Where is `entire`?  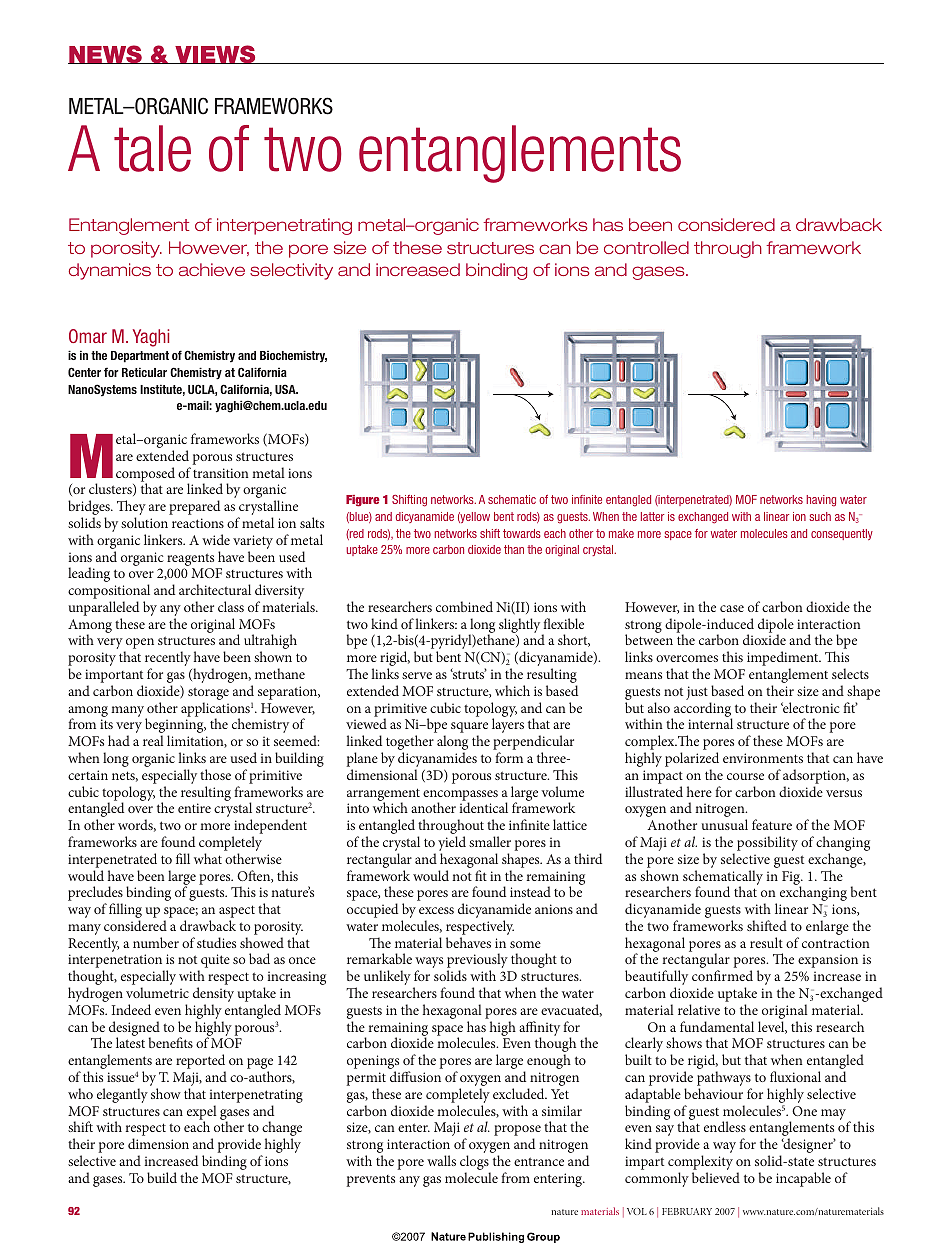
entire is located at coordinates (194, 808).
